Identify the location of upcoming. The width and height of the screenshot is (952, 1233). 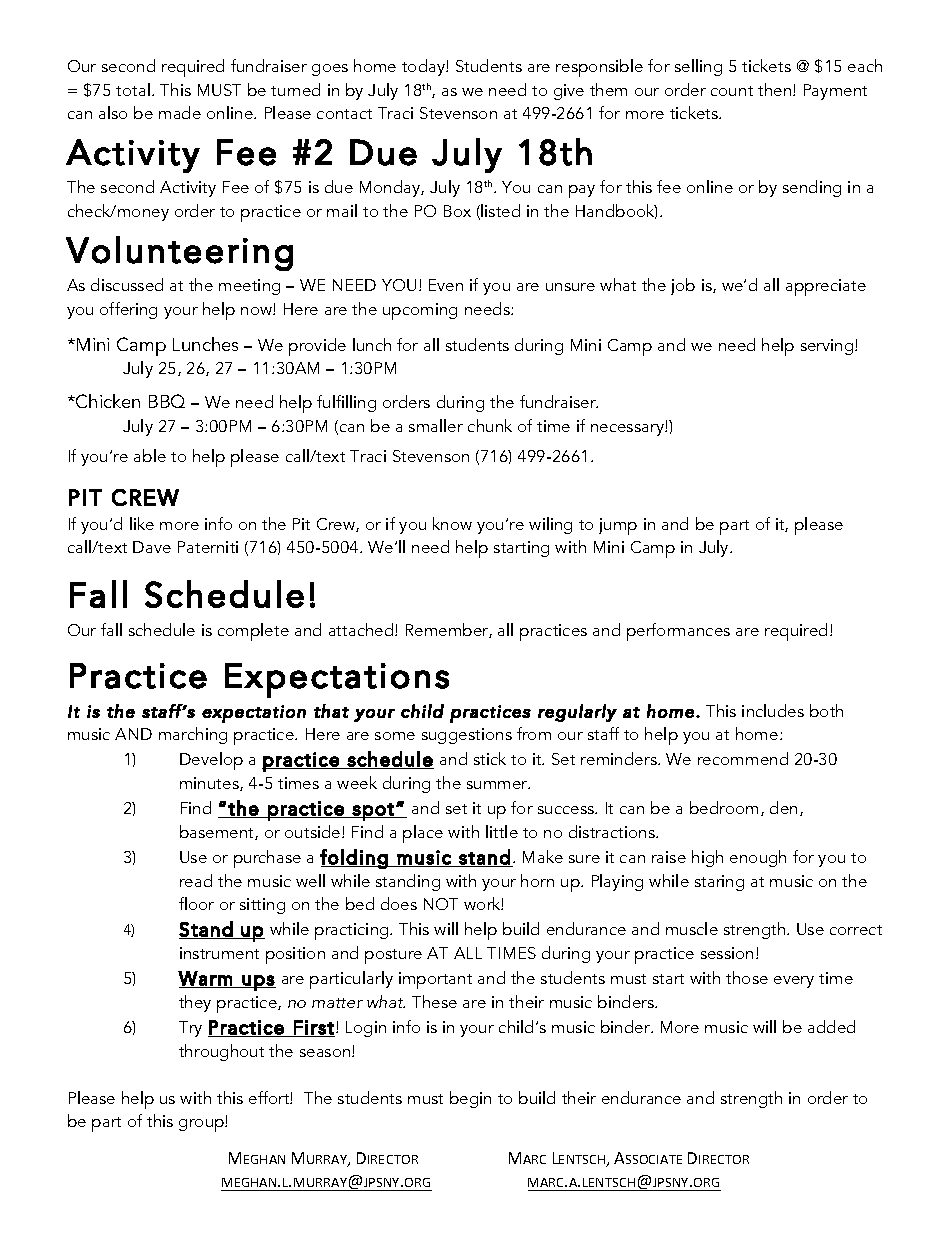
(420, 311).
